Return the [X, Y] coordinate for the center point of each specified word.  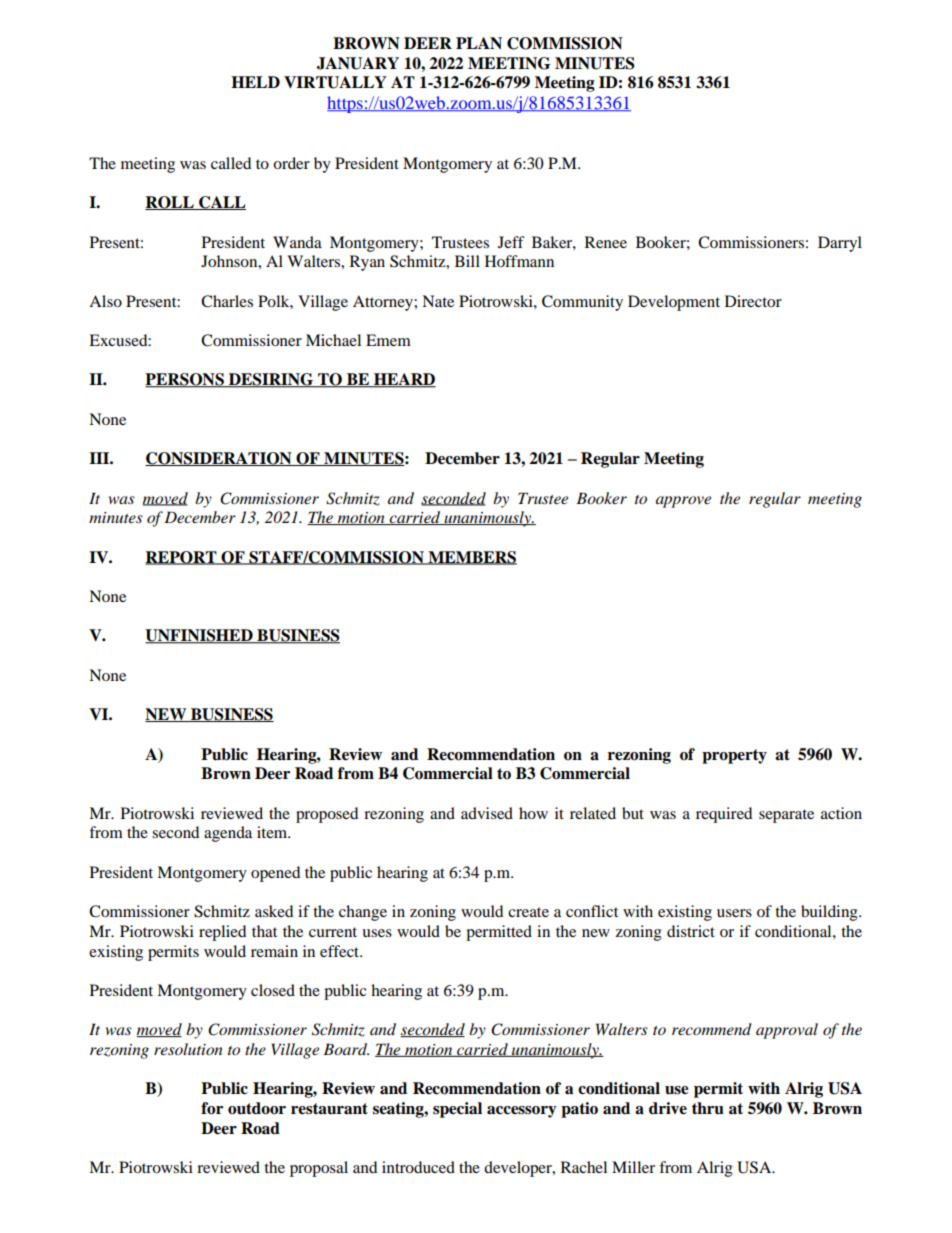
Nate [438, 301]
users [734, 913]
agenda [228, 834]
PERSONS [185, 380]
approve [683, 502]
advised [487, 813]
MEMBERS [471, 558]
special [457, 1110]
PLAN [479, 43]
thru [708, 1108]
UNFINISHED [200, 636]
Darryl [840, 244]
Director [753, 301]
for [212, 1108]
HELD [255, 82]
